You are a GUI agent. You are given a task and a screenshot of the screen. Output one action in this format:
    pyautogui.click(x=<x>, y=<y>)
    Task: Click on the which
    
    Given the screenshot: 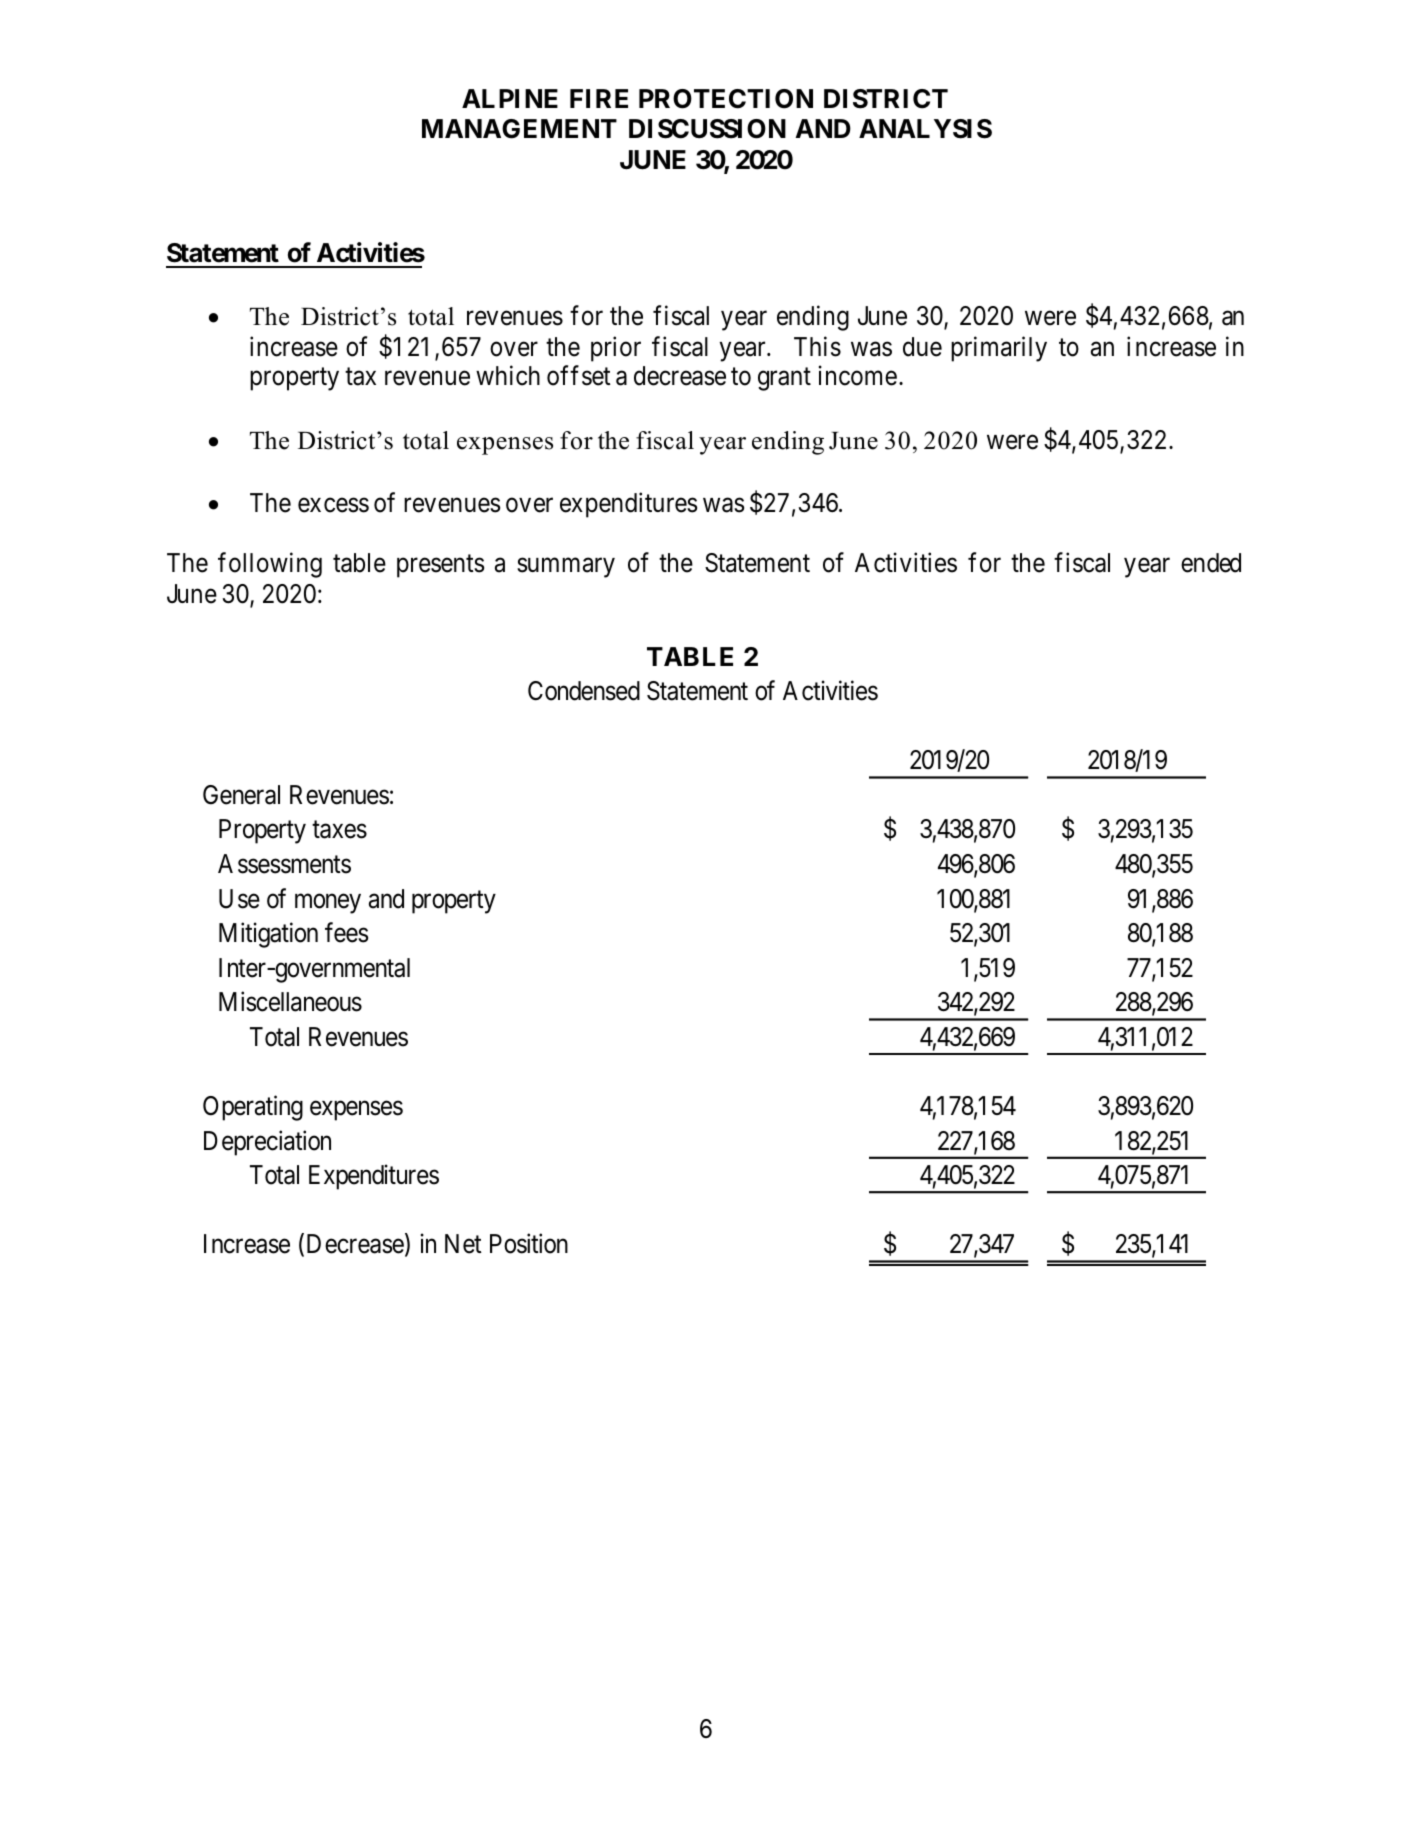 What is the action you would take?
    pyautogui.click(x=508, y=376)
